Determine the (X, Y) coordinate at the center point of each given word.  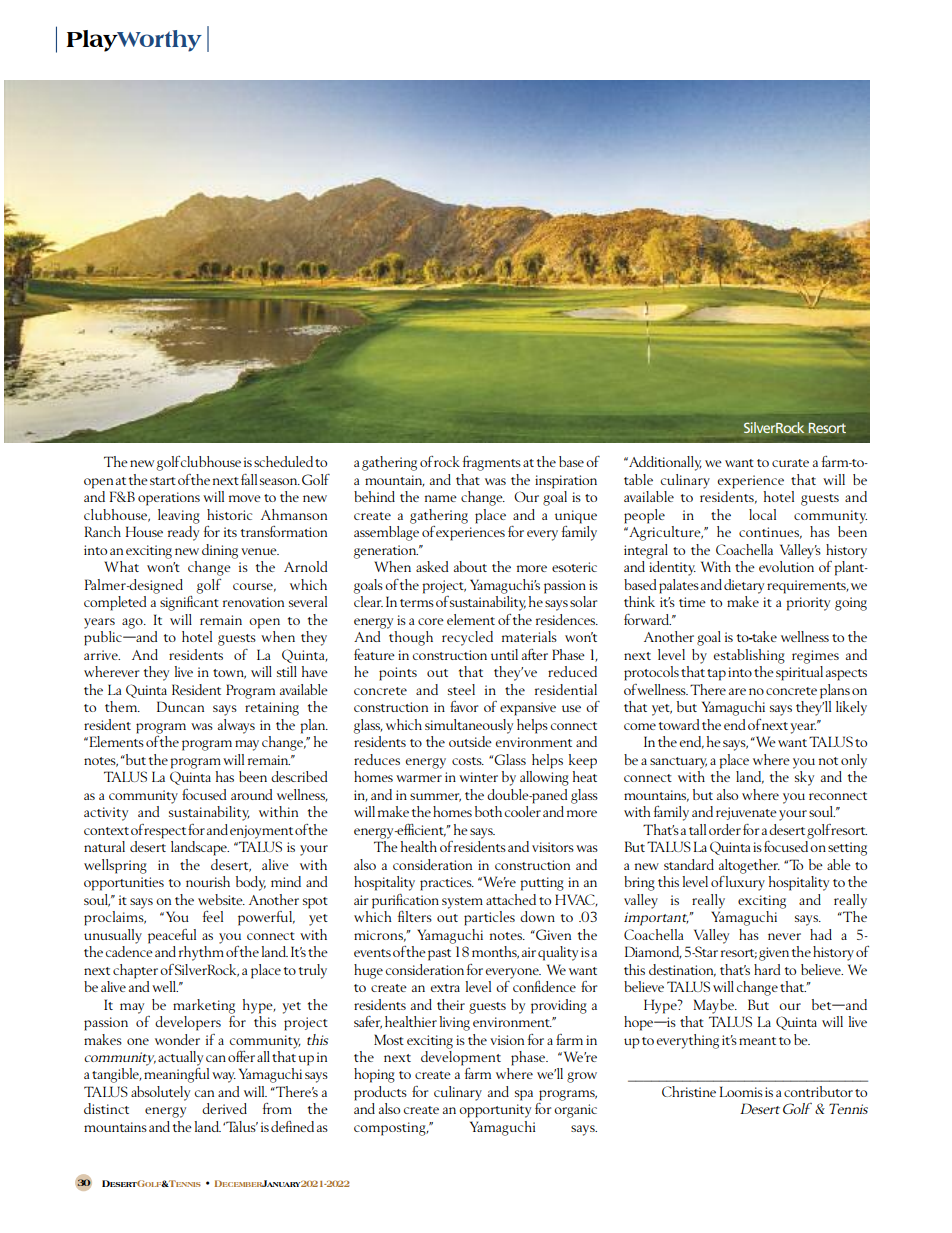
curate (790, 463)
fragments (491, 463)
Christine (689, 1091)
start (163, 481)
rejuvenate (746, 813)
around (252, 794)
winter (478, 777)
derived (224, 1108)
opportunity (495, 1111)
